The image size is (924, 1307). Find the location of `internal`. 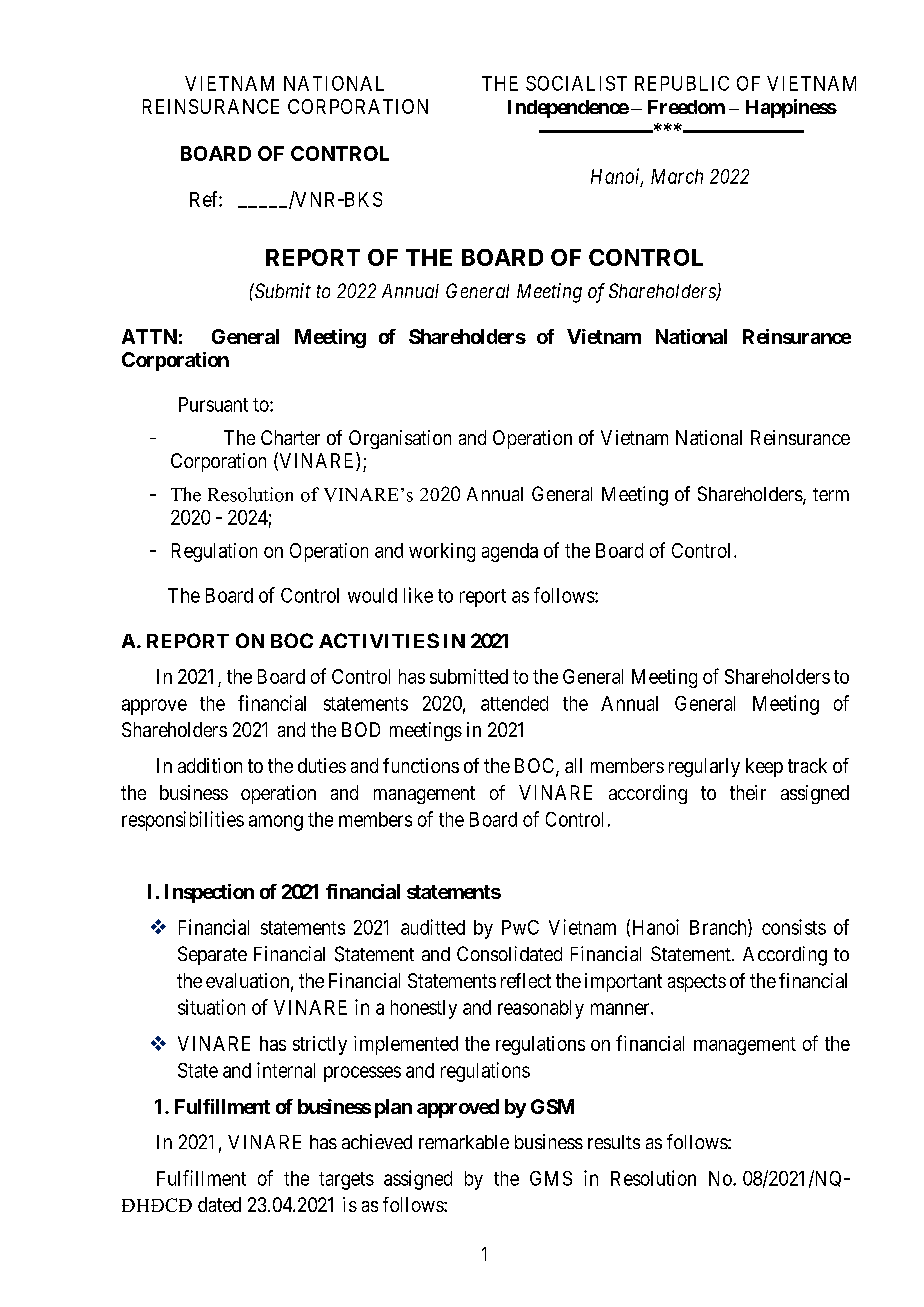

internal is located at coordinates (286, 1070).
